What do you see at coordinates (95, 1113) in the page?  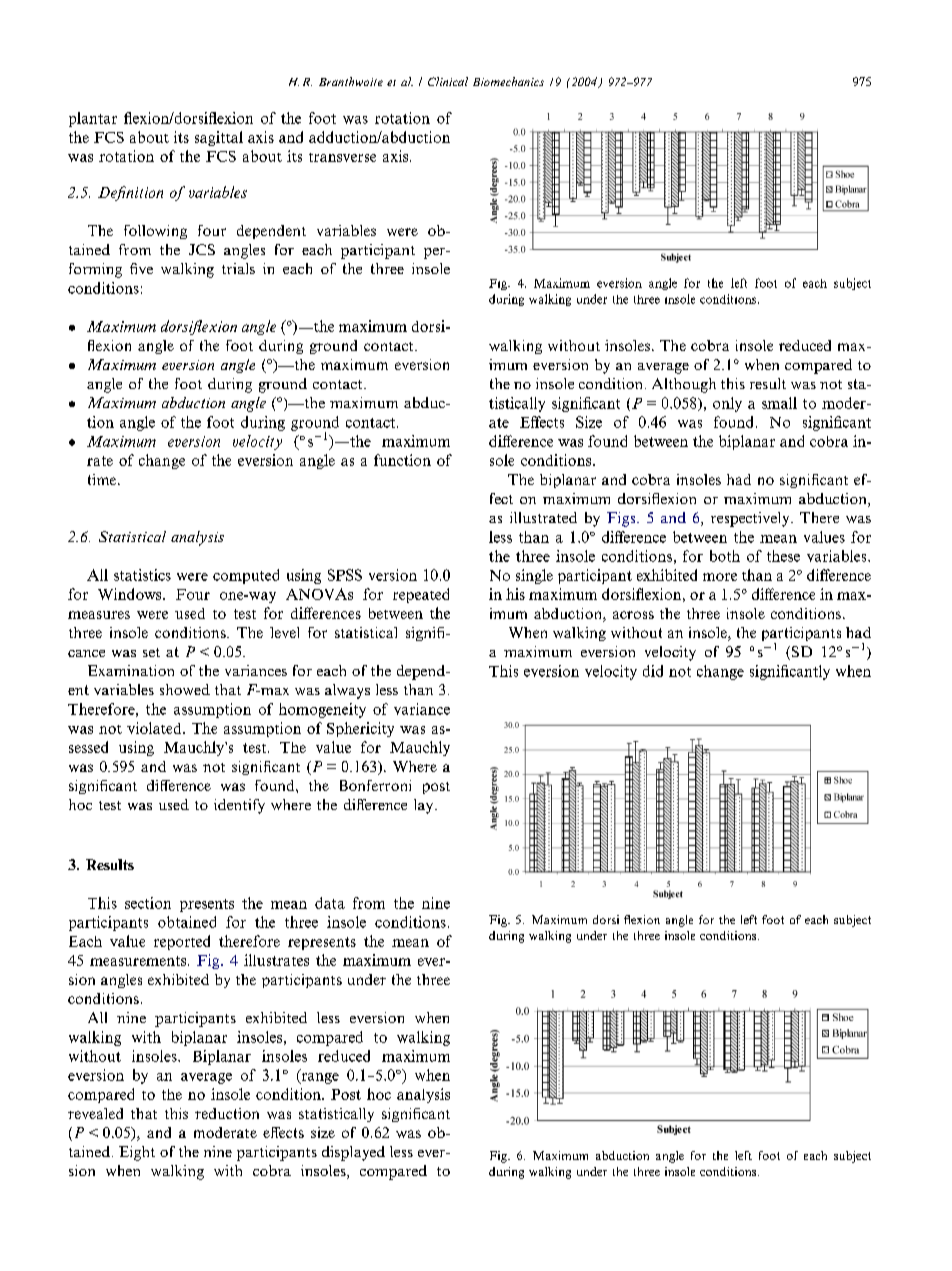 I see `revealed` at bounding box center [95, 1113].
